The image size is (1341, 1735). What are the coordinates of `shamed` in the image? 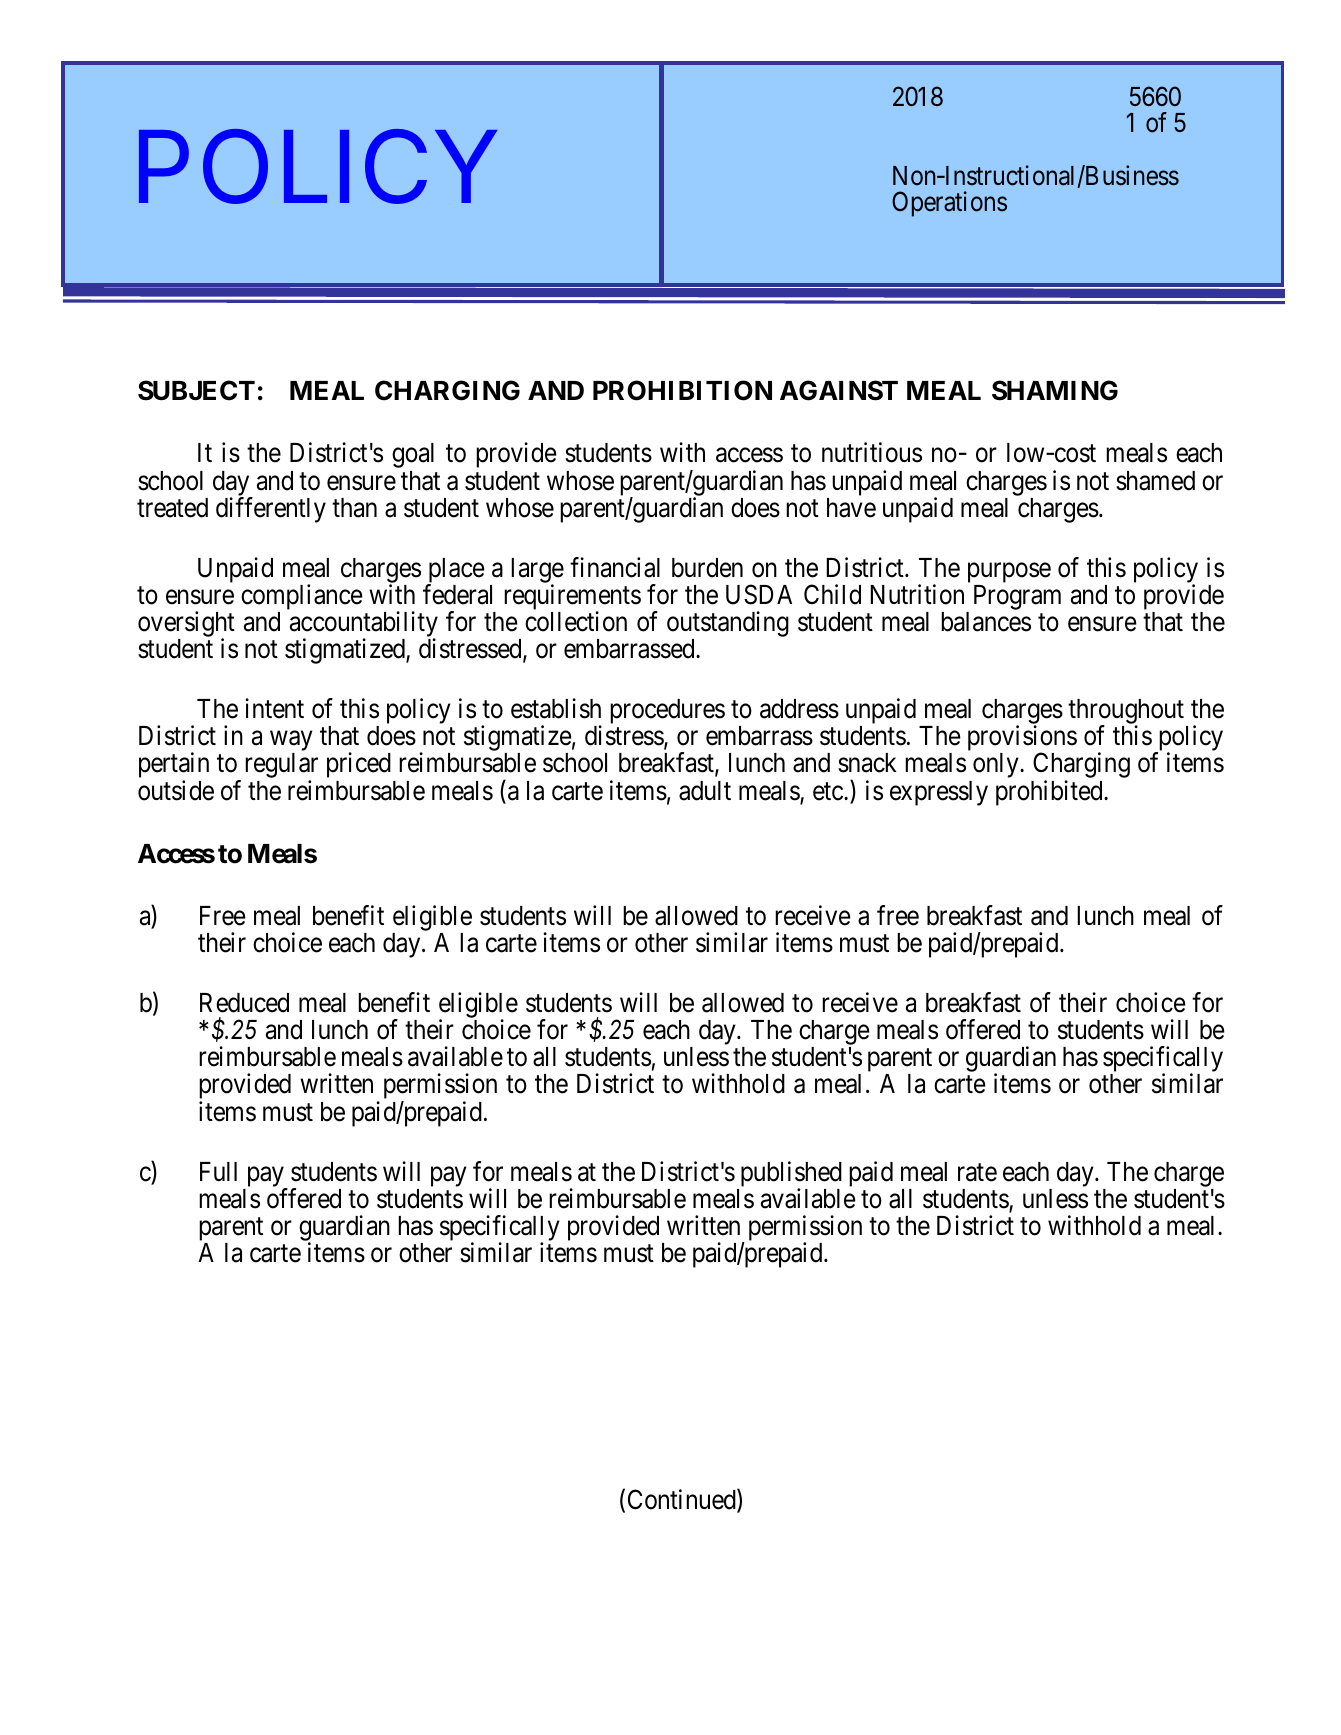 It's located at (1155, 481).
